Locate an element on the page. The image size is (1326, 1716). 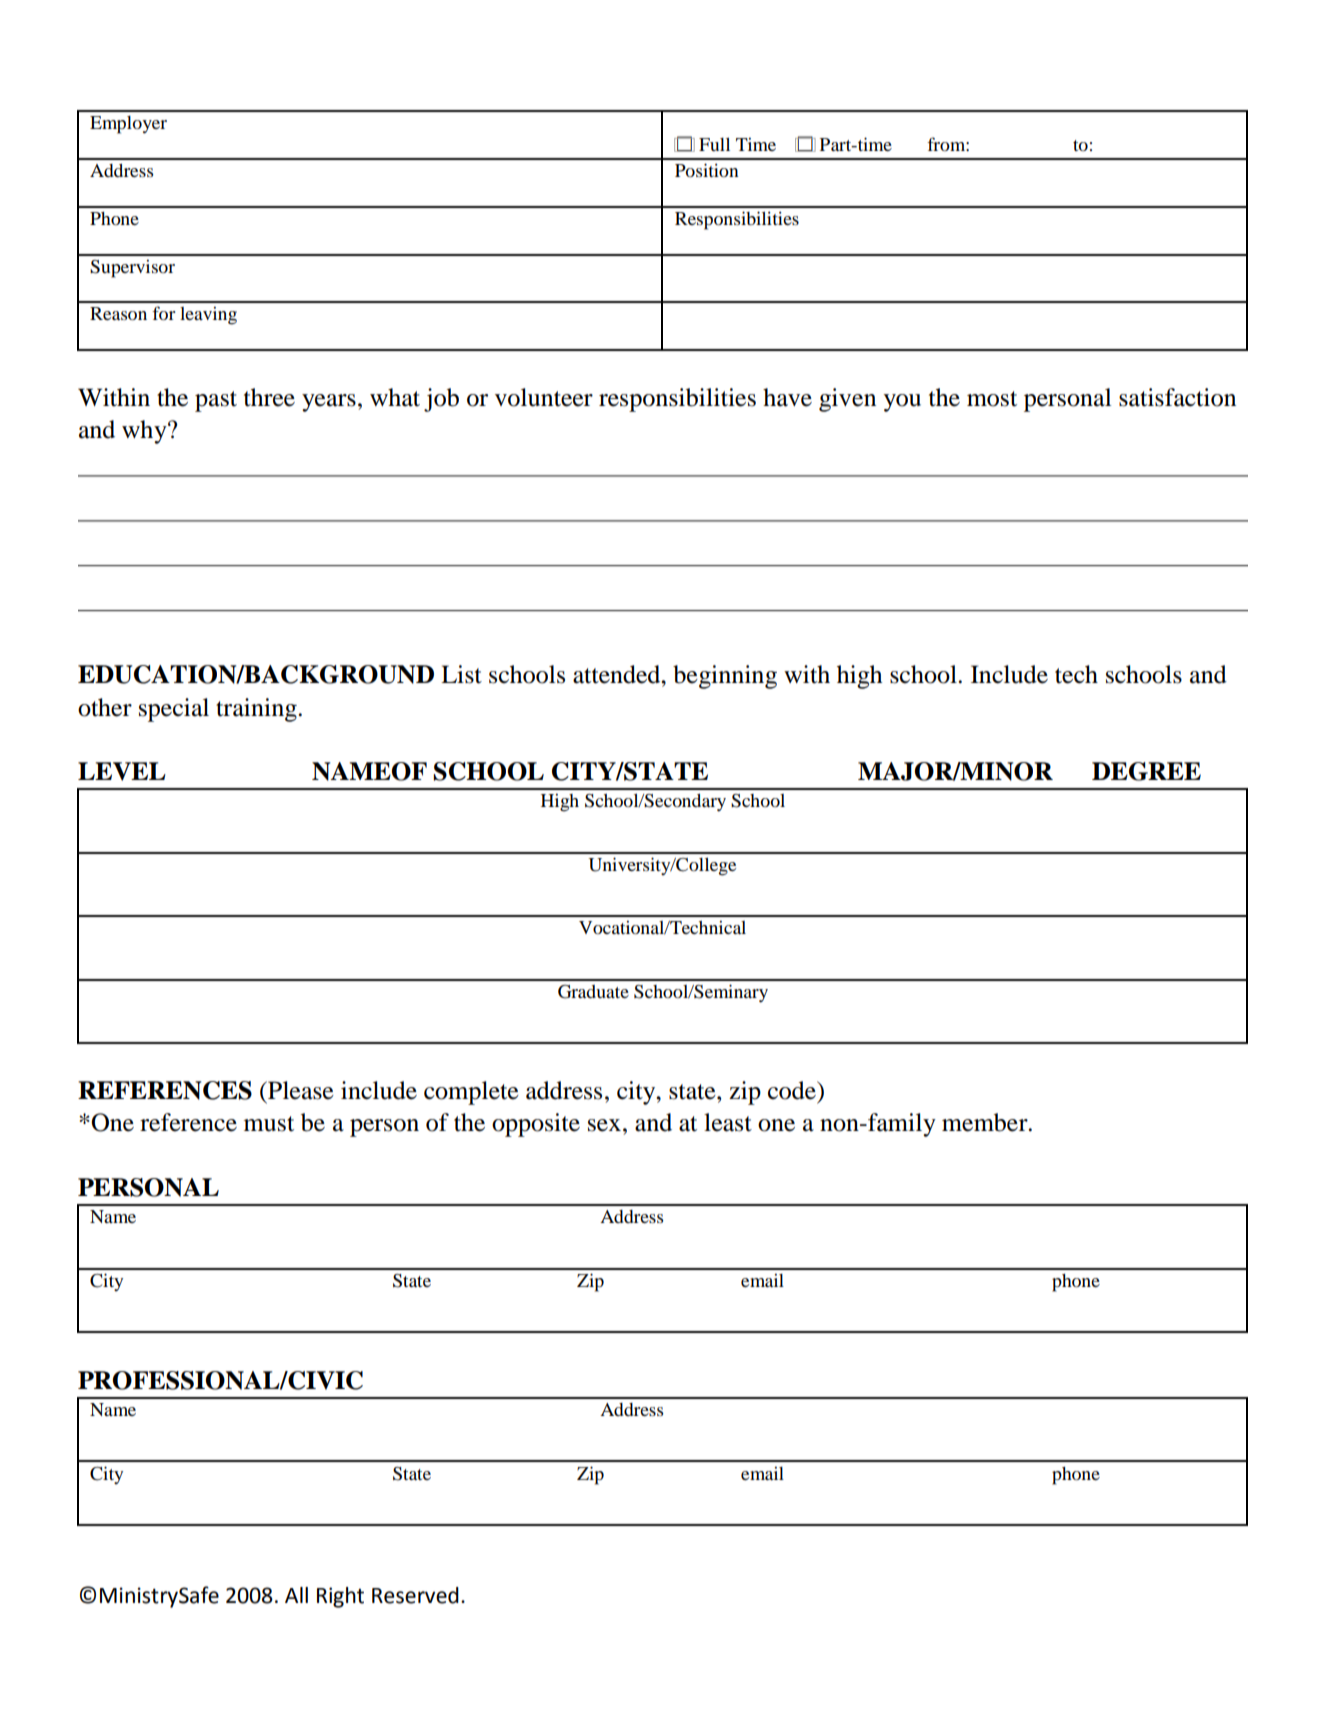
Full is located at coordinates (714, 144).
